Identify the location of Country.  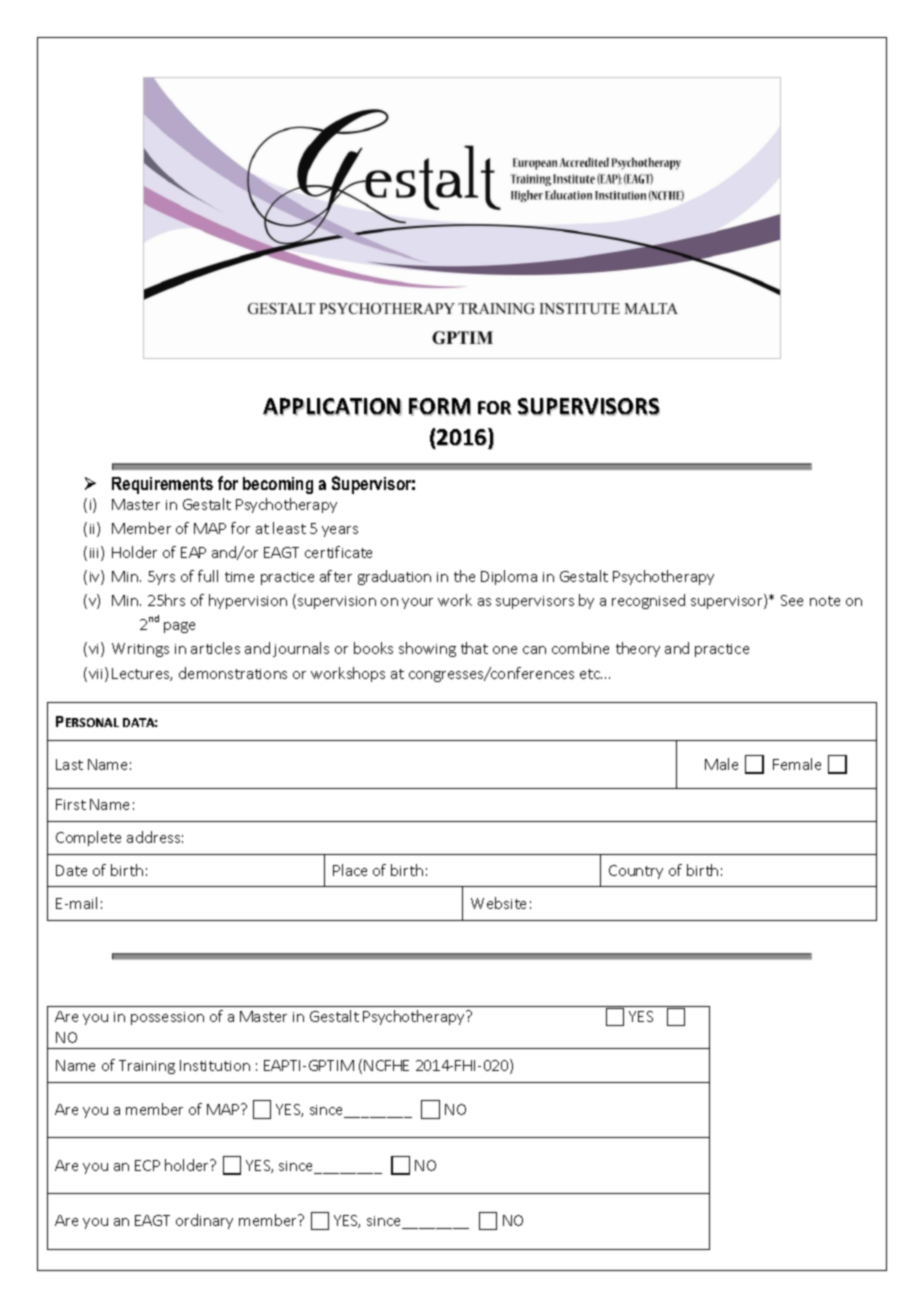
(636, 872).
